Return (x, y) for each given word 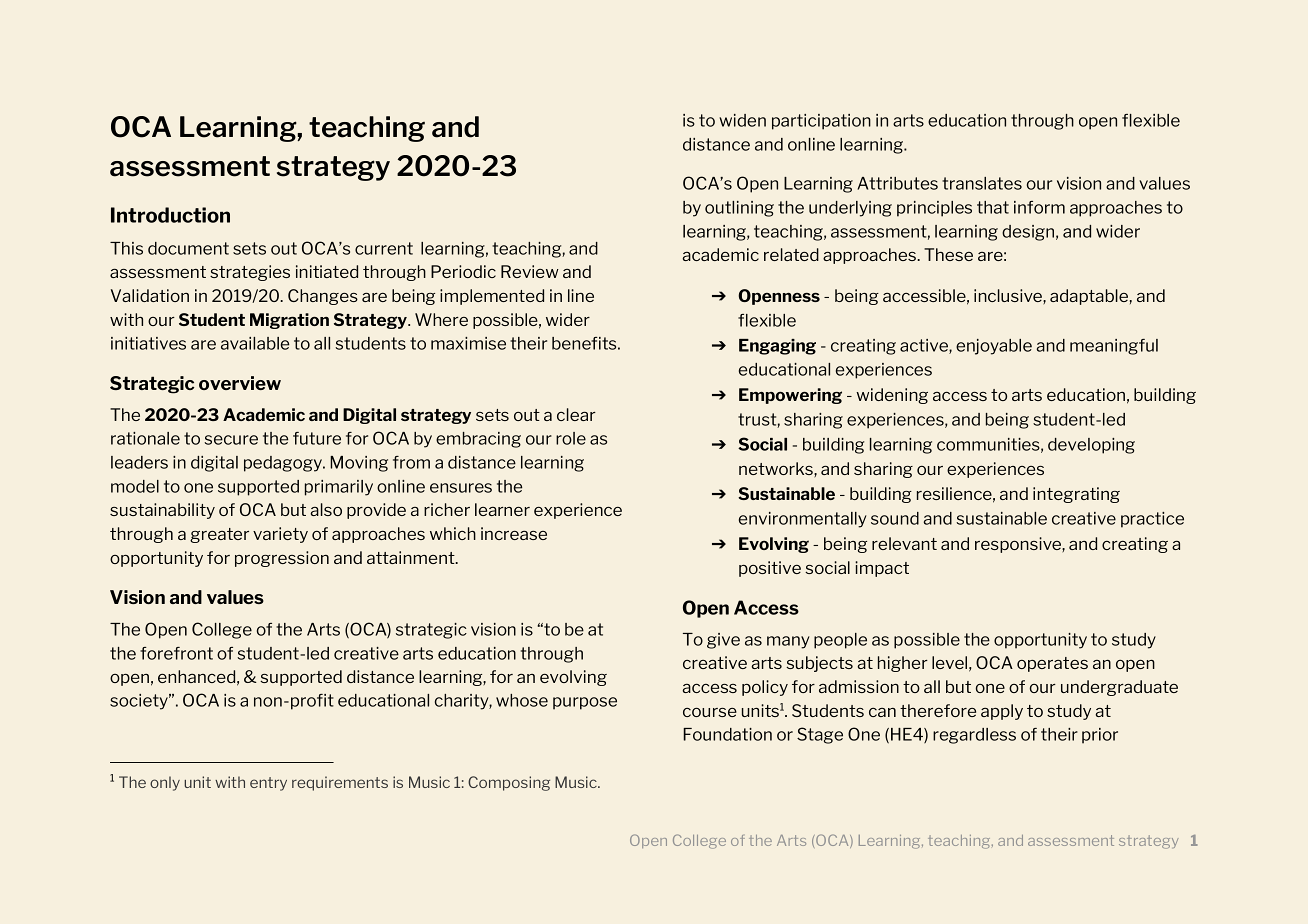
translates (982, 183)
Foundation (727, 734)
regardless (974, 736)
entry (268, 784)
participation (821, 122)
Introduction (170, 215)
